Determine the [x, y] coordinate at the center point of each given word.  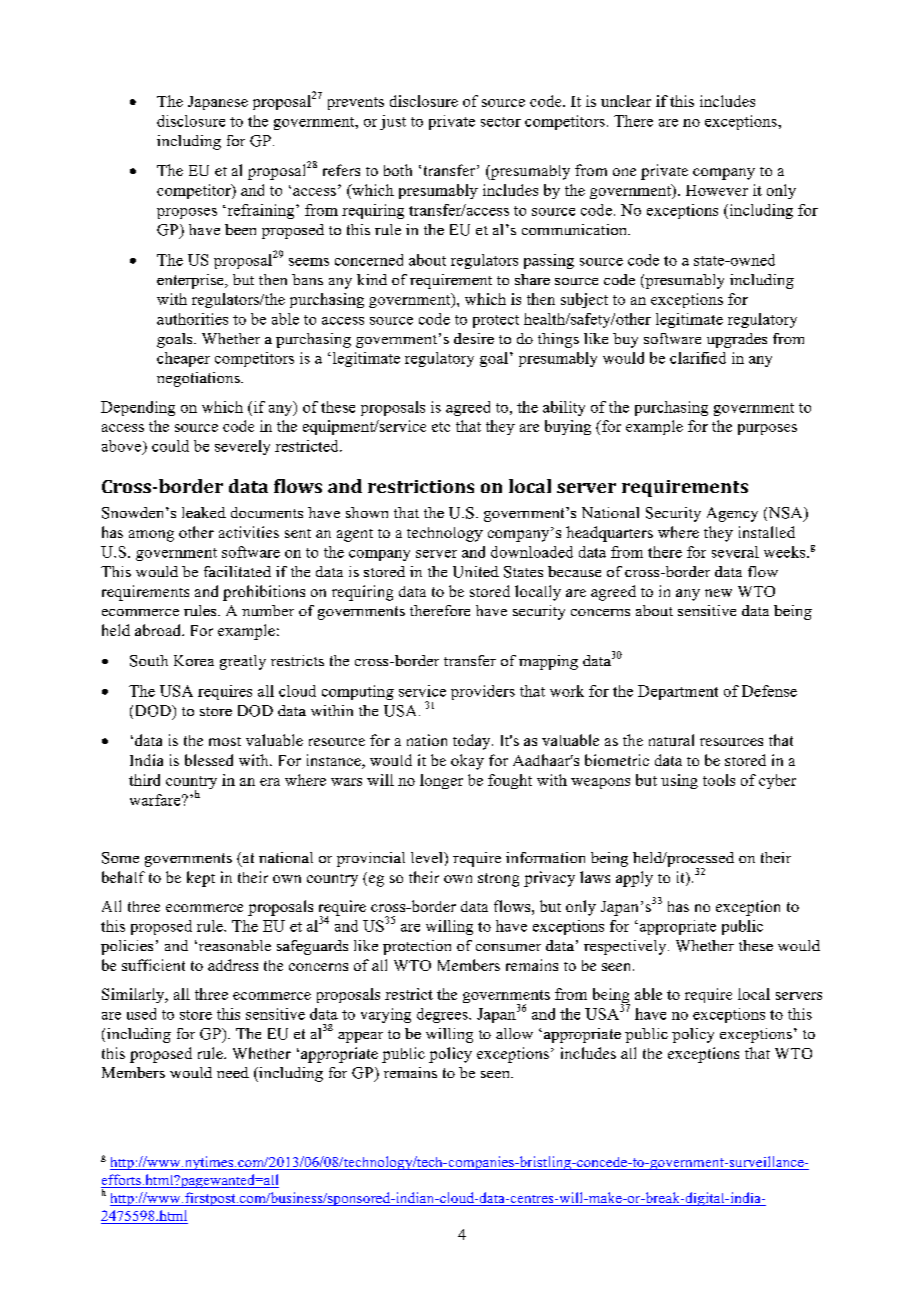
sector [501, 122]
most [225, 741]
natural [671, 740]
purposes [767, 429]
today [473, 742]
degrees [443, 1015]
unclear [626, 101]
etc [441, 427]
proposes [187, 213]
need [233, 1072]
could [170, 446]
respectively [626, 947]
